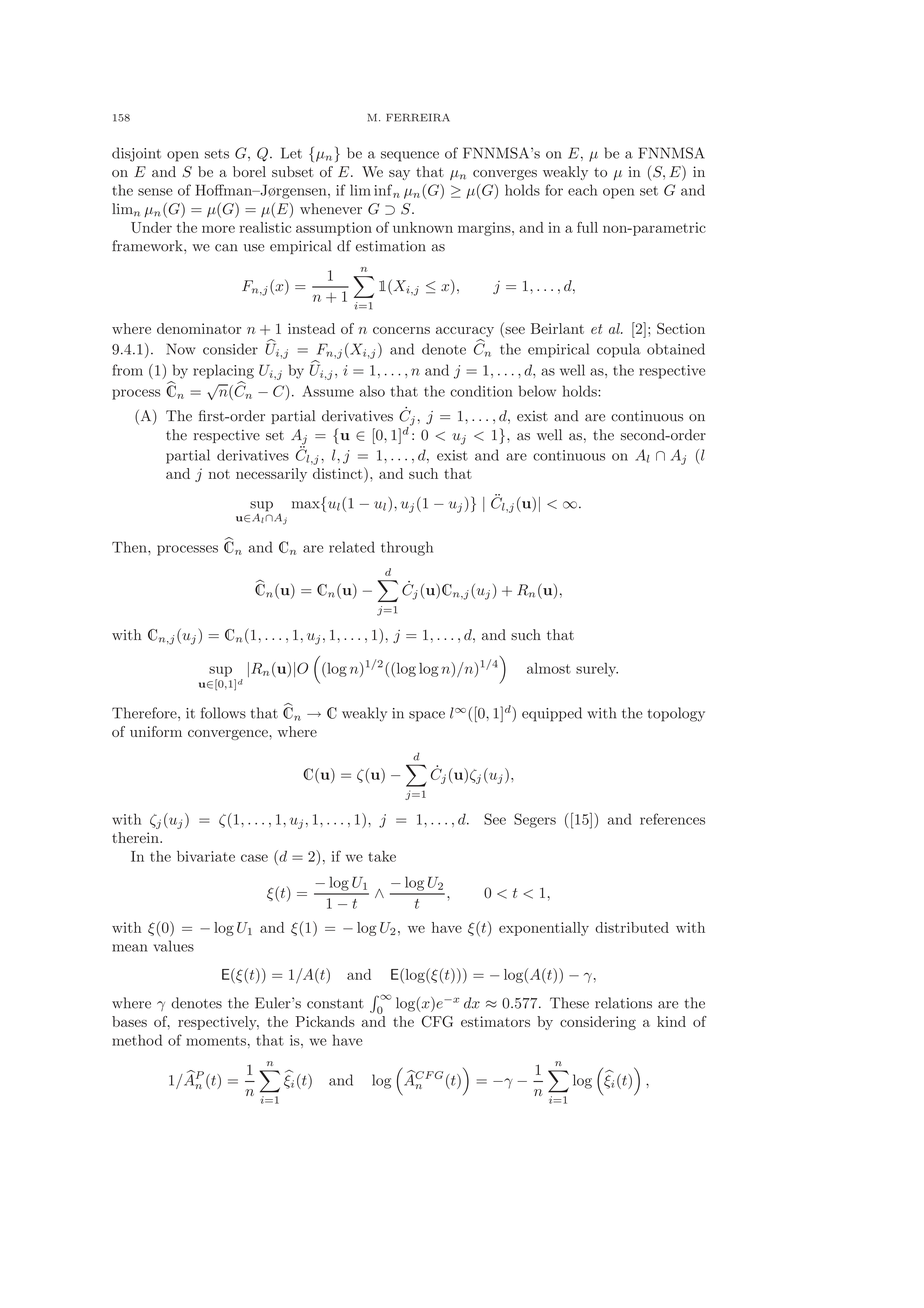  What do you see at coordinates (619, 350) in the screenshot?
I see `copula` at bounding box center [619, 350].
